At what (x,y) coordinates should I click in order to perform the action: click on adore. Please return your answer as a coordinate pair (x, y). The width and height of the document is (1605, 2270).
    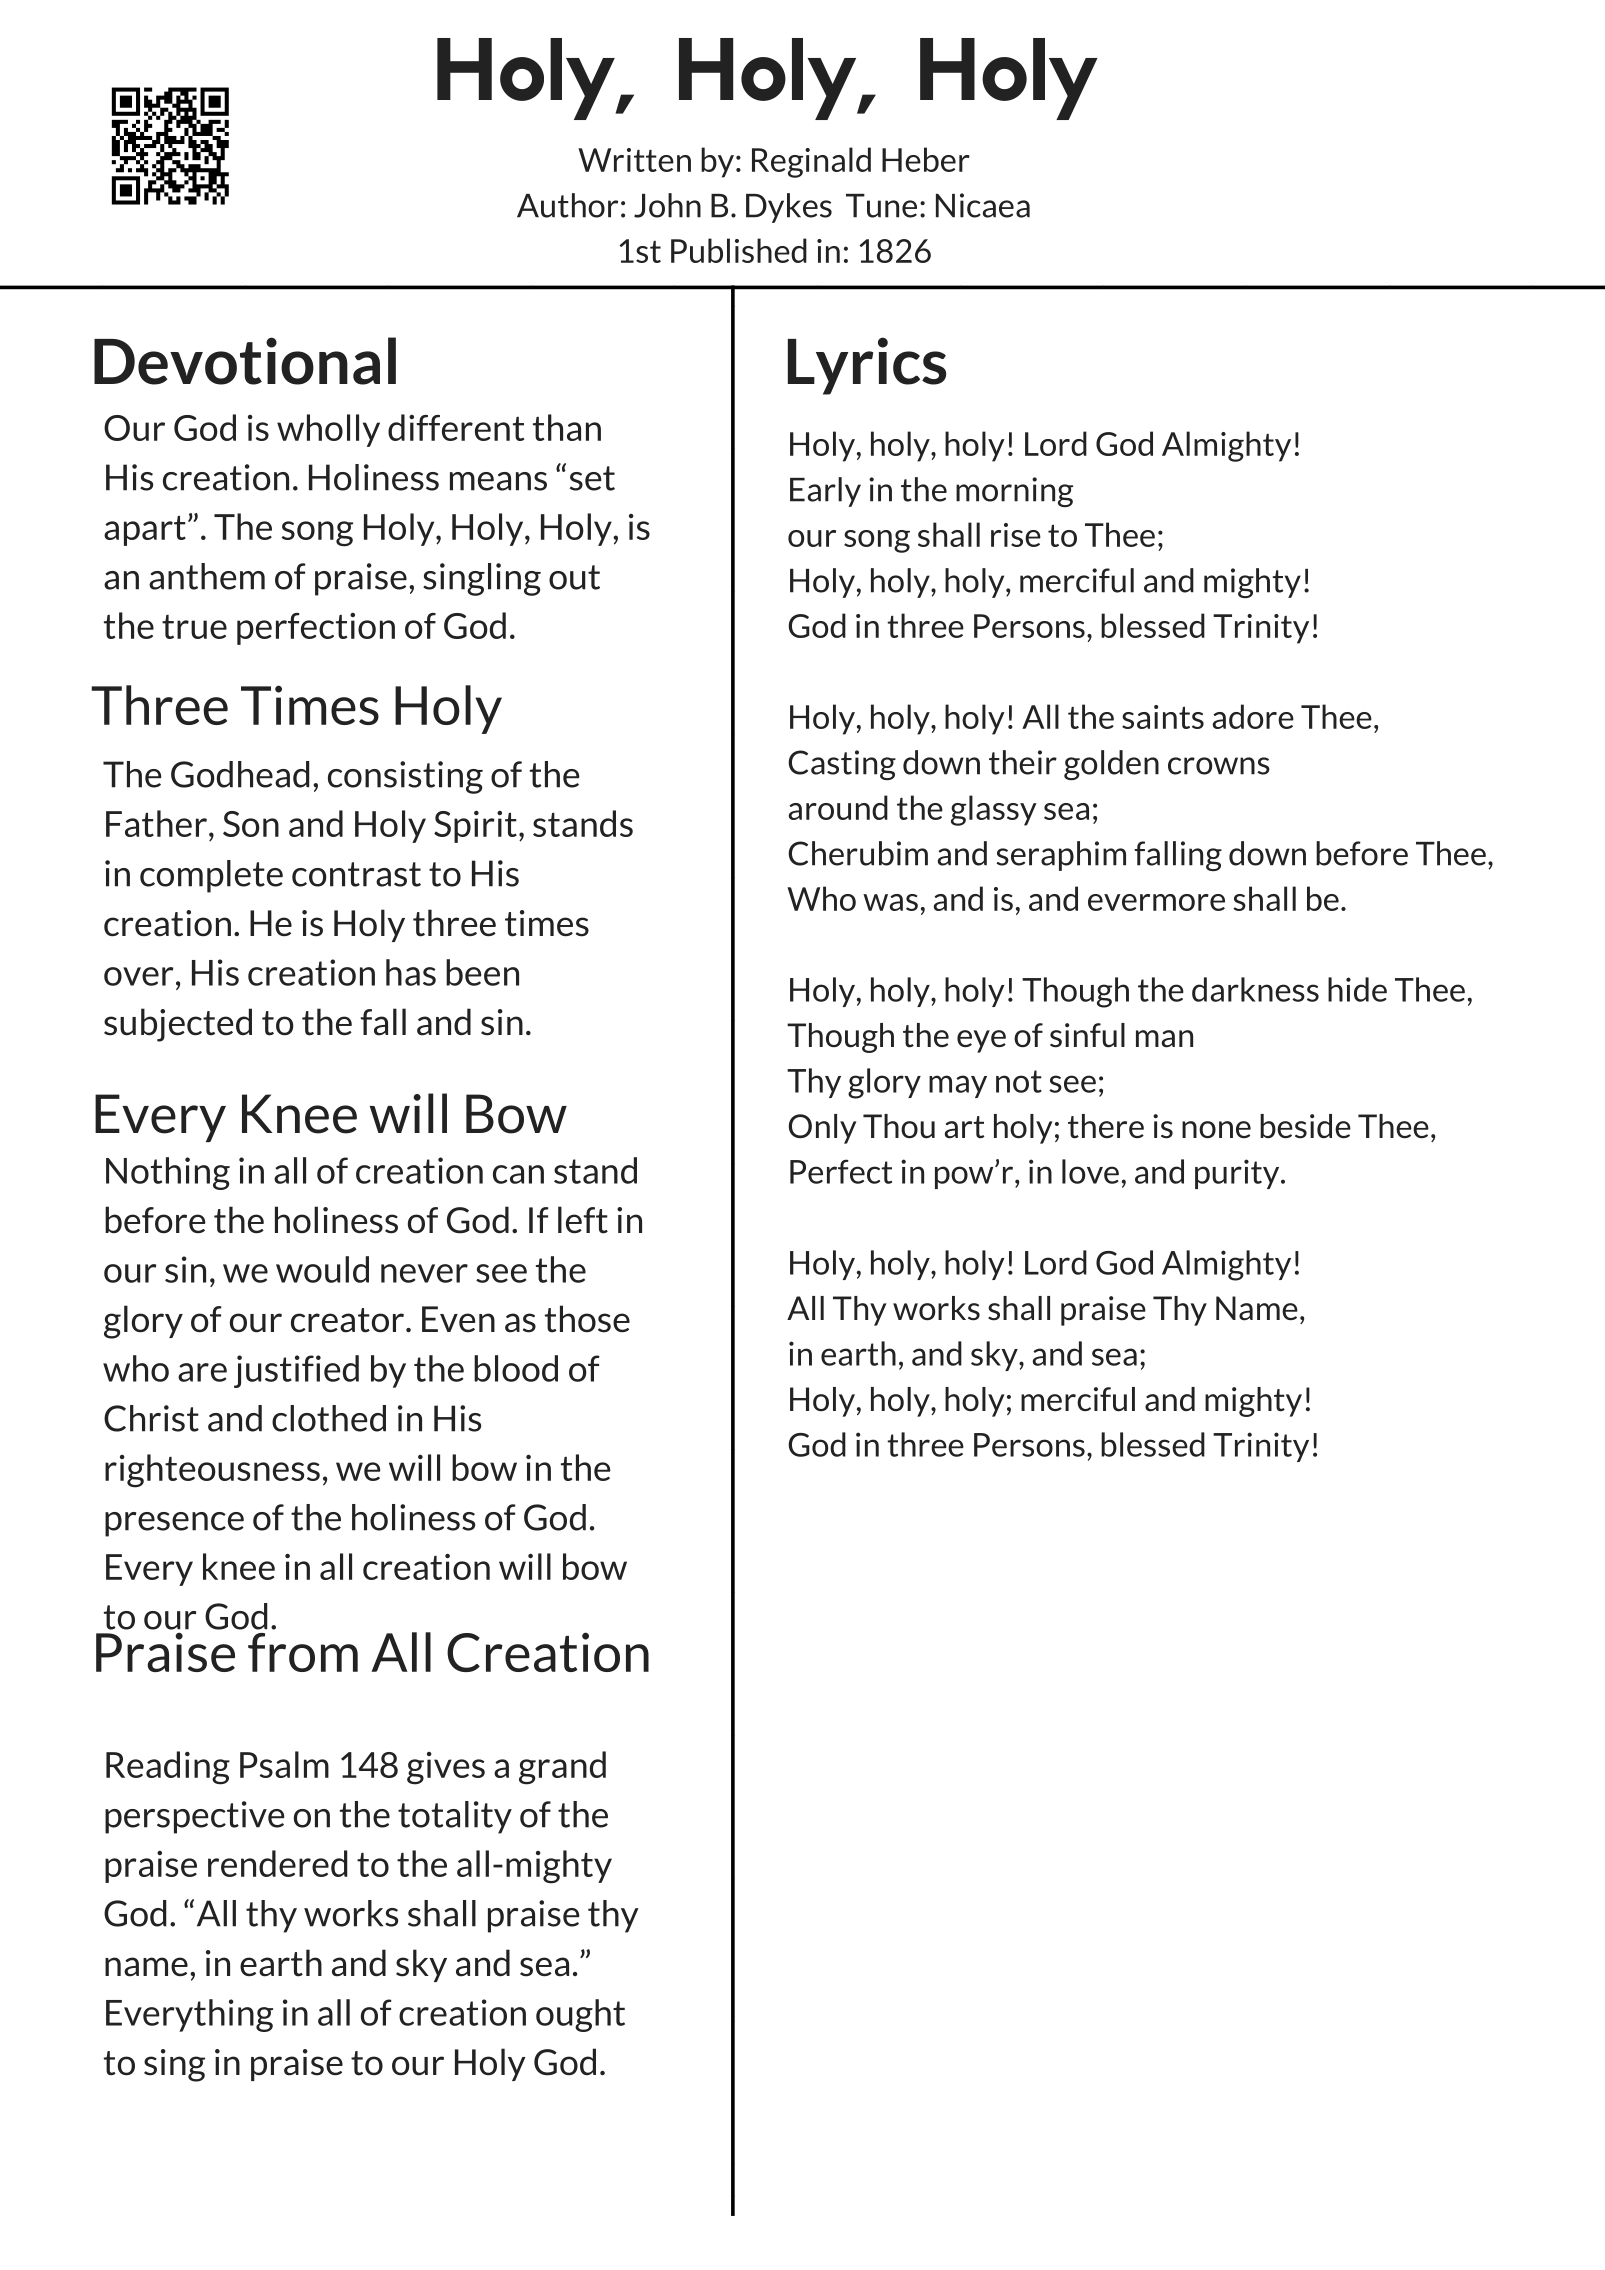
    Looking at the image, I should click on (1253, 716).
